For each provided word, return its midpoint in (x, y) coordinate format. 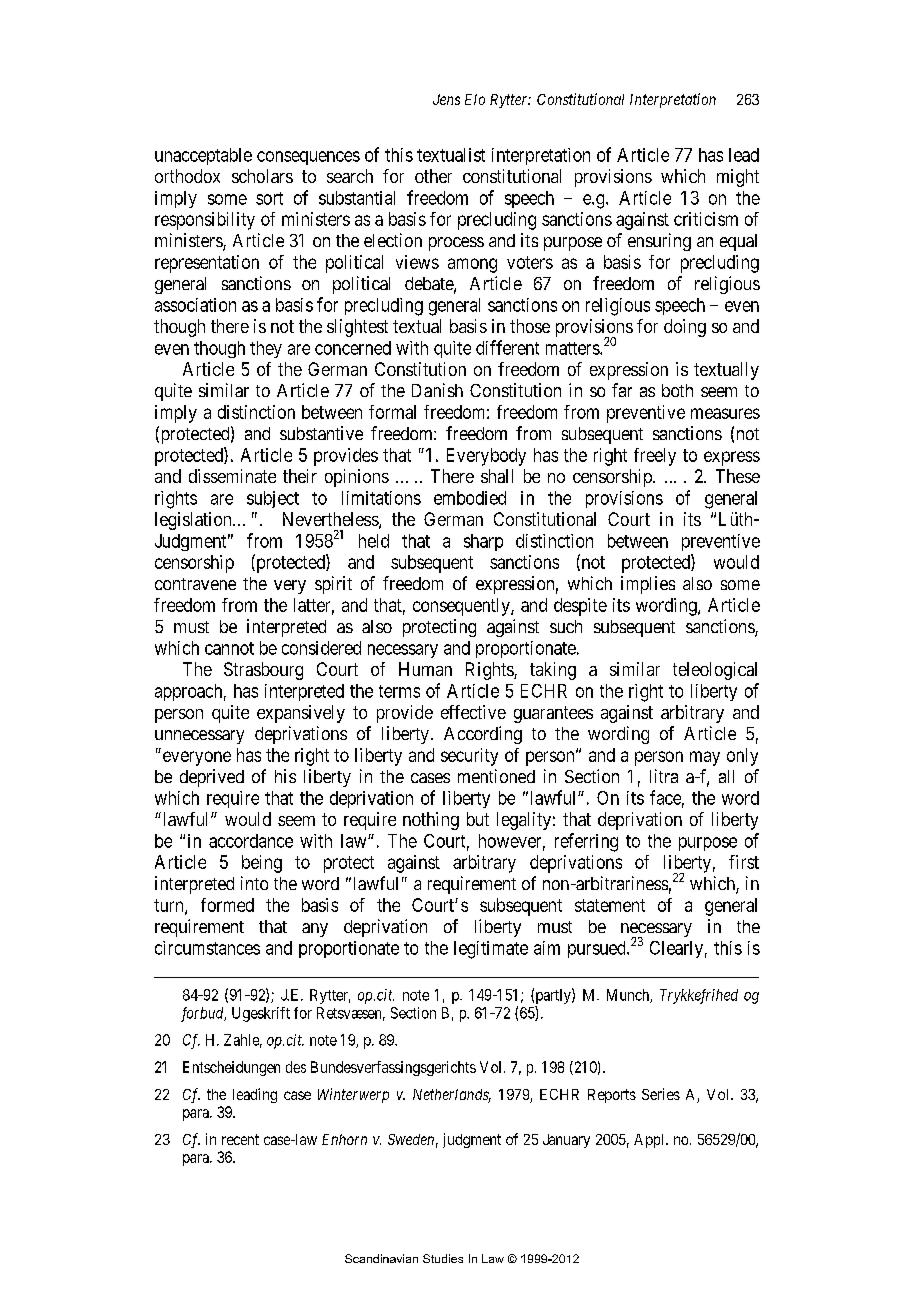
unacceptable (203, 156)
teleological (715, 671)
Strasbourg (263, 671)
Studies (443, 1258)
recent (240, 1139)
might (738, 178)
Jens (446, 99)
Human (425, 669)
